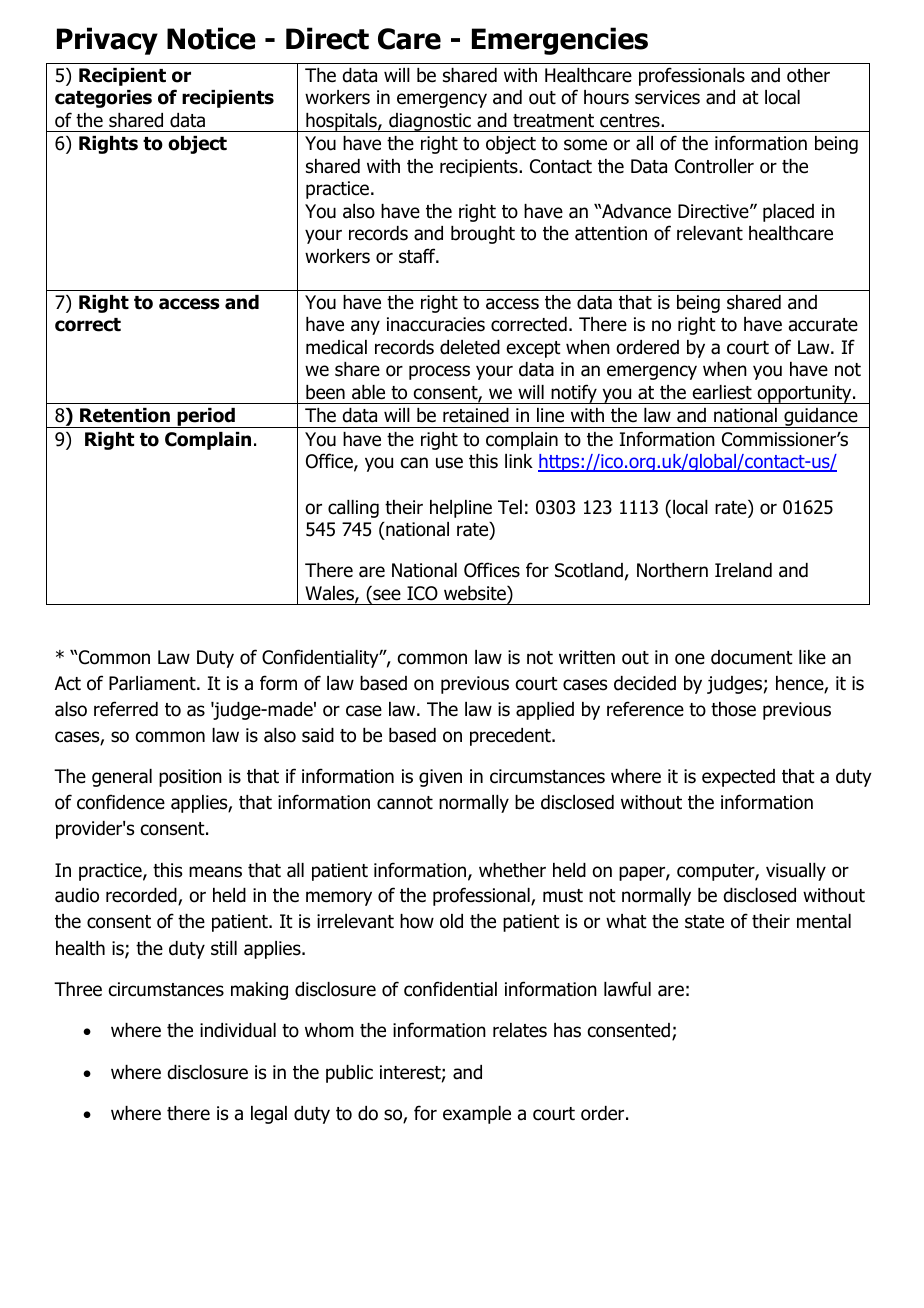 The width and height of the screenshot is (924, 1308). What do you see at coordinates (238, 1030) in the screenshot?
I see `individual` at bounding box center [238, 1030].
